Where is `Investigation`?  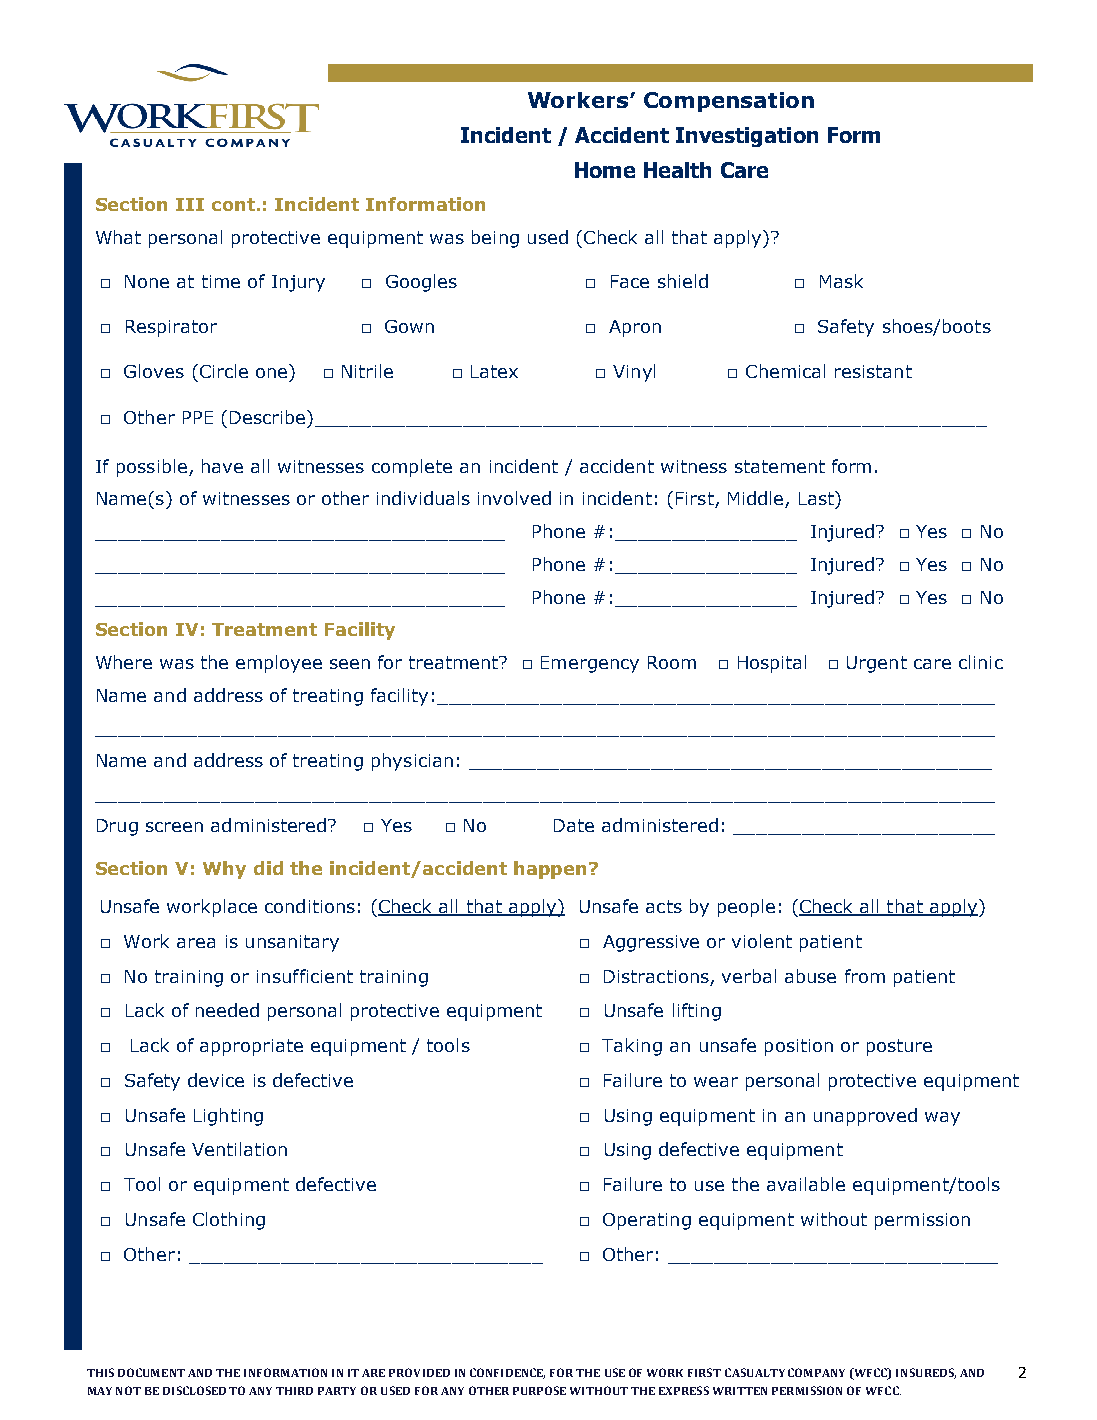 Investigation is located at coordinates (747, 137).
